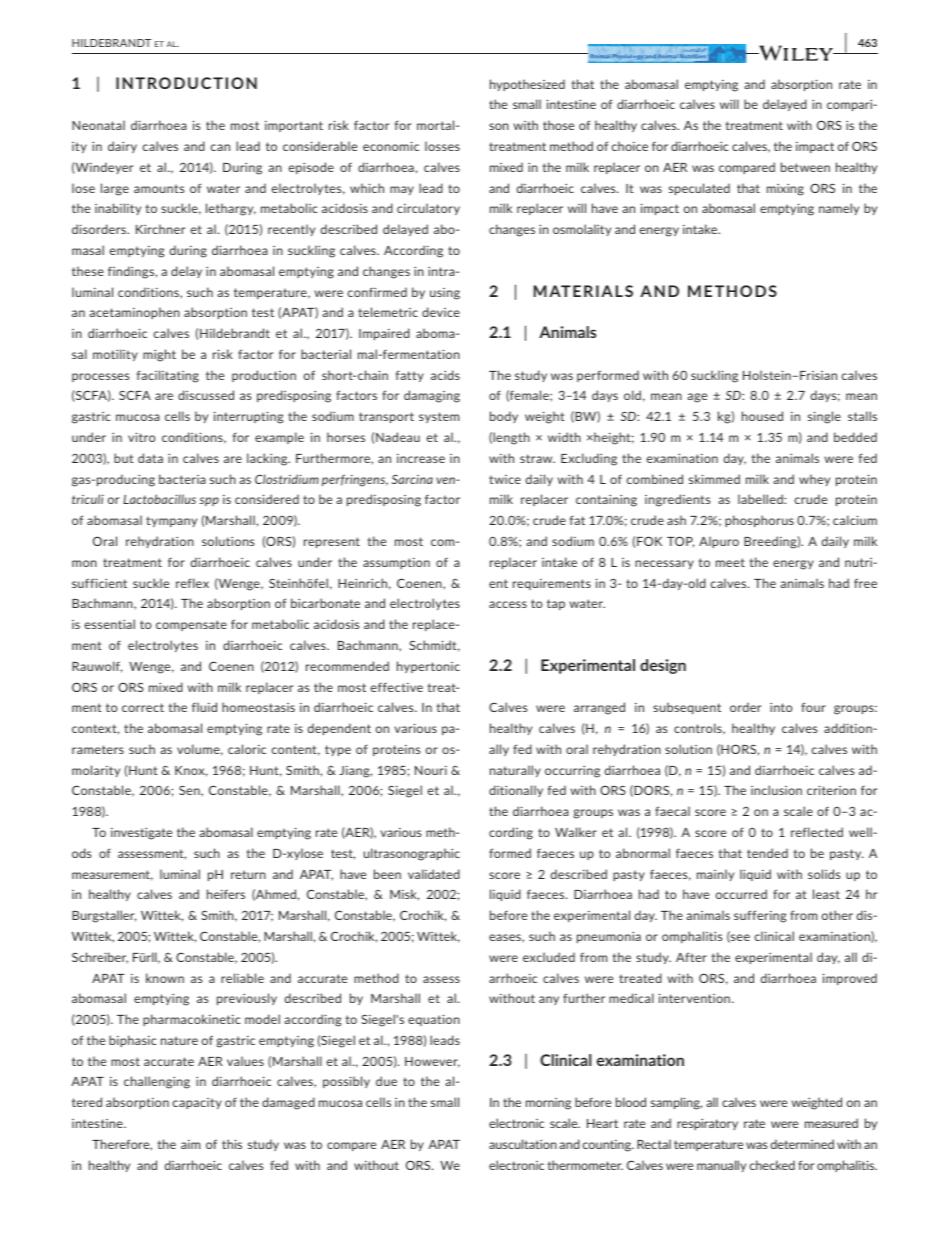 The image size is (952, 1251). I want to click on can, so click(220, 147).
